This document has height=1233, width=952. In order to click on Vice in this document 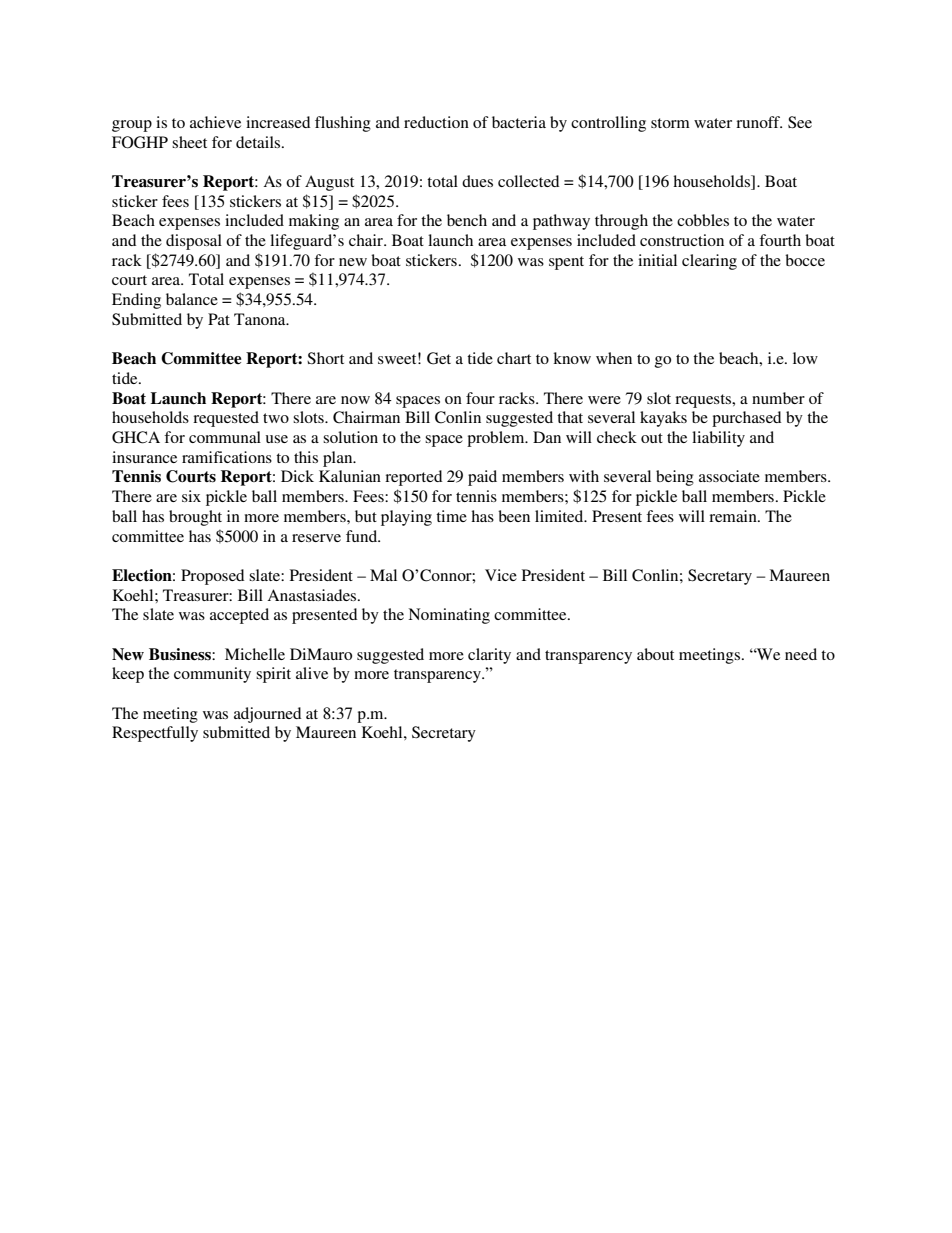, I will do `click(501, 575)`.
